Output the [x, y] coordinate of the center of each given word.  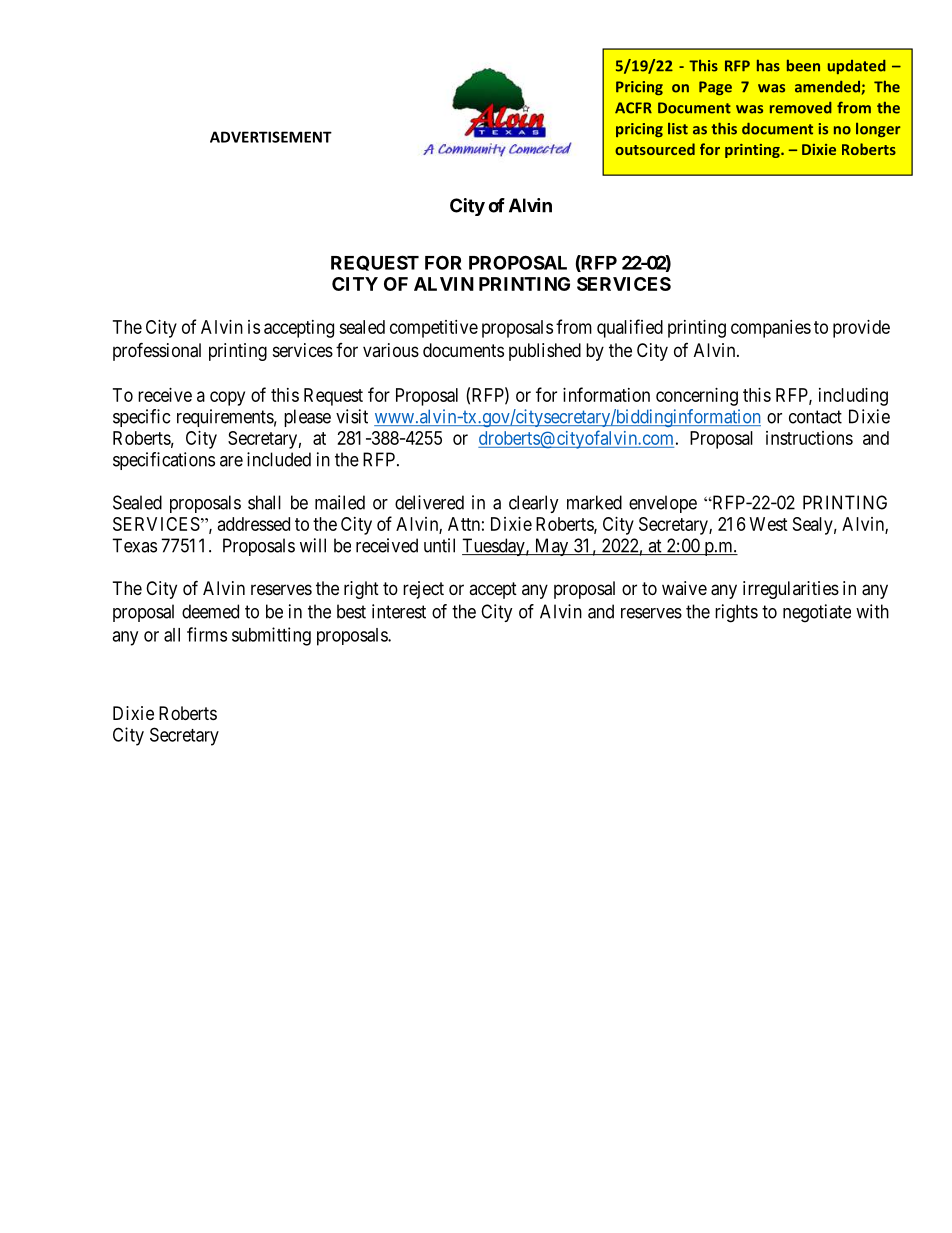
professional [157, 351]
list [678, 129]
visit [352, 416]
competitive [434, 329]
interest [399, 611]
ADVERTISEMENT [271, 137]
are [231, 461]
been [803, 66]
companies [771, 329]
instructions [809, 438]
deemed [210, 611]
